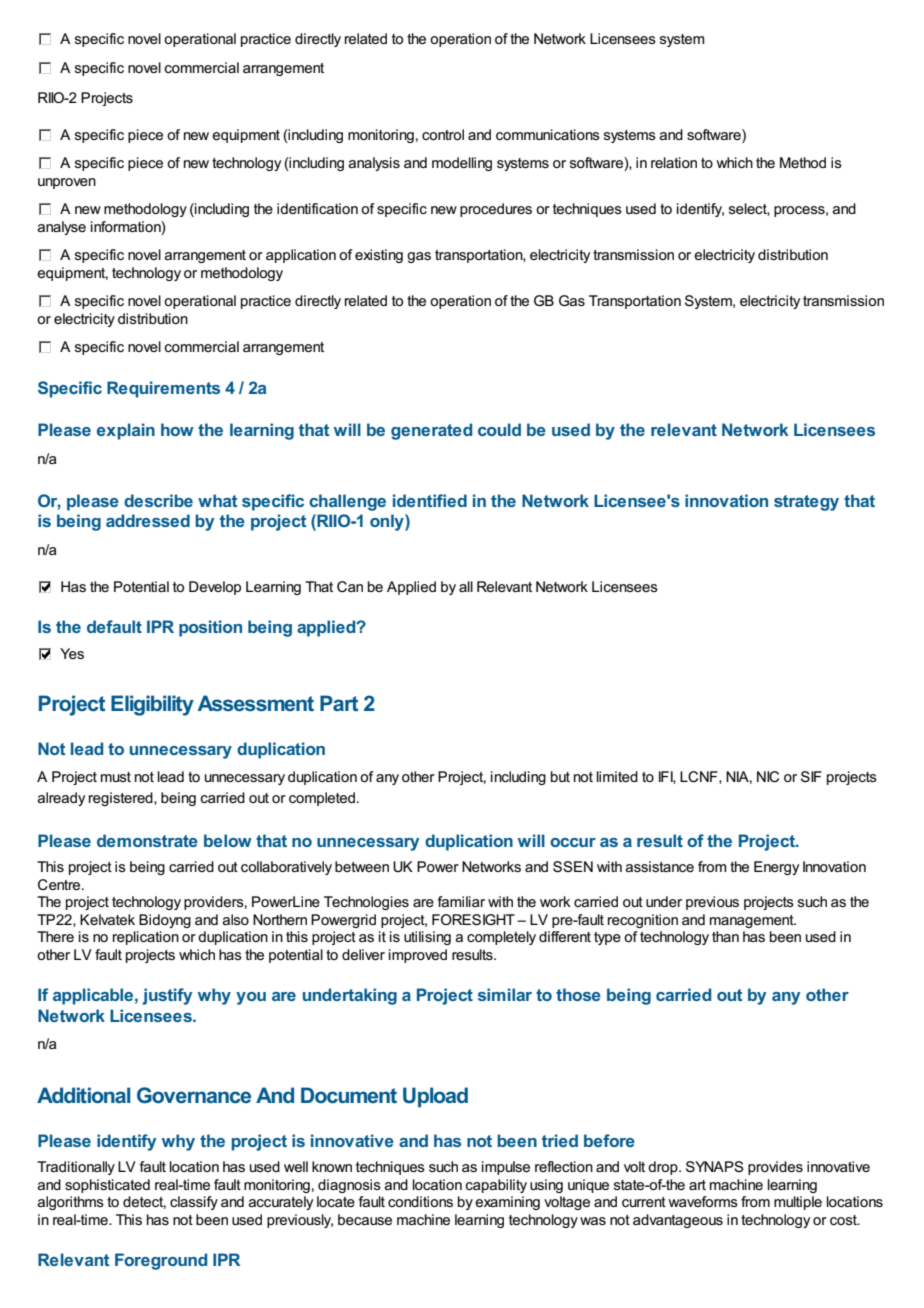  Describe the element at coordinates (72, 653) in the image. I see `Yes` at that location.
